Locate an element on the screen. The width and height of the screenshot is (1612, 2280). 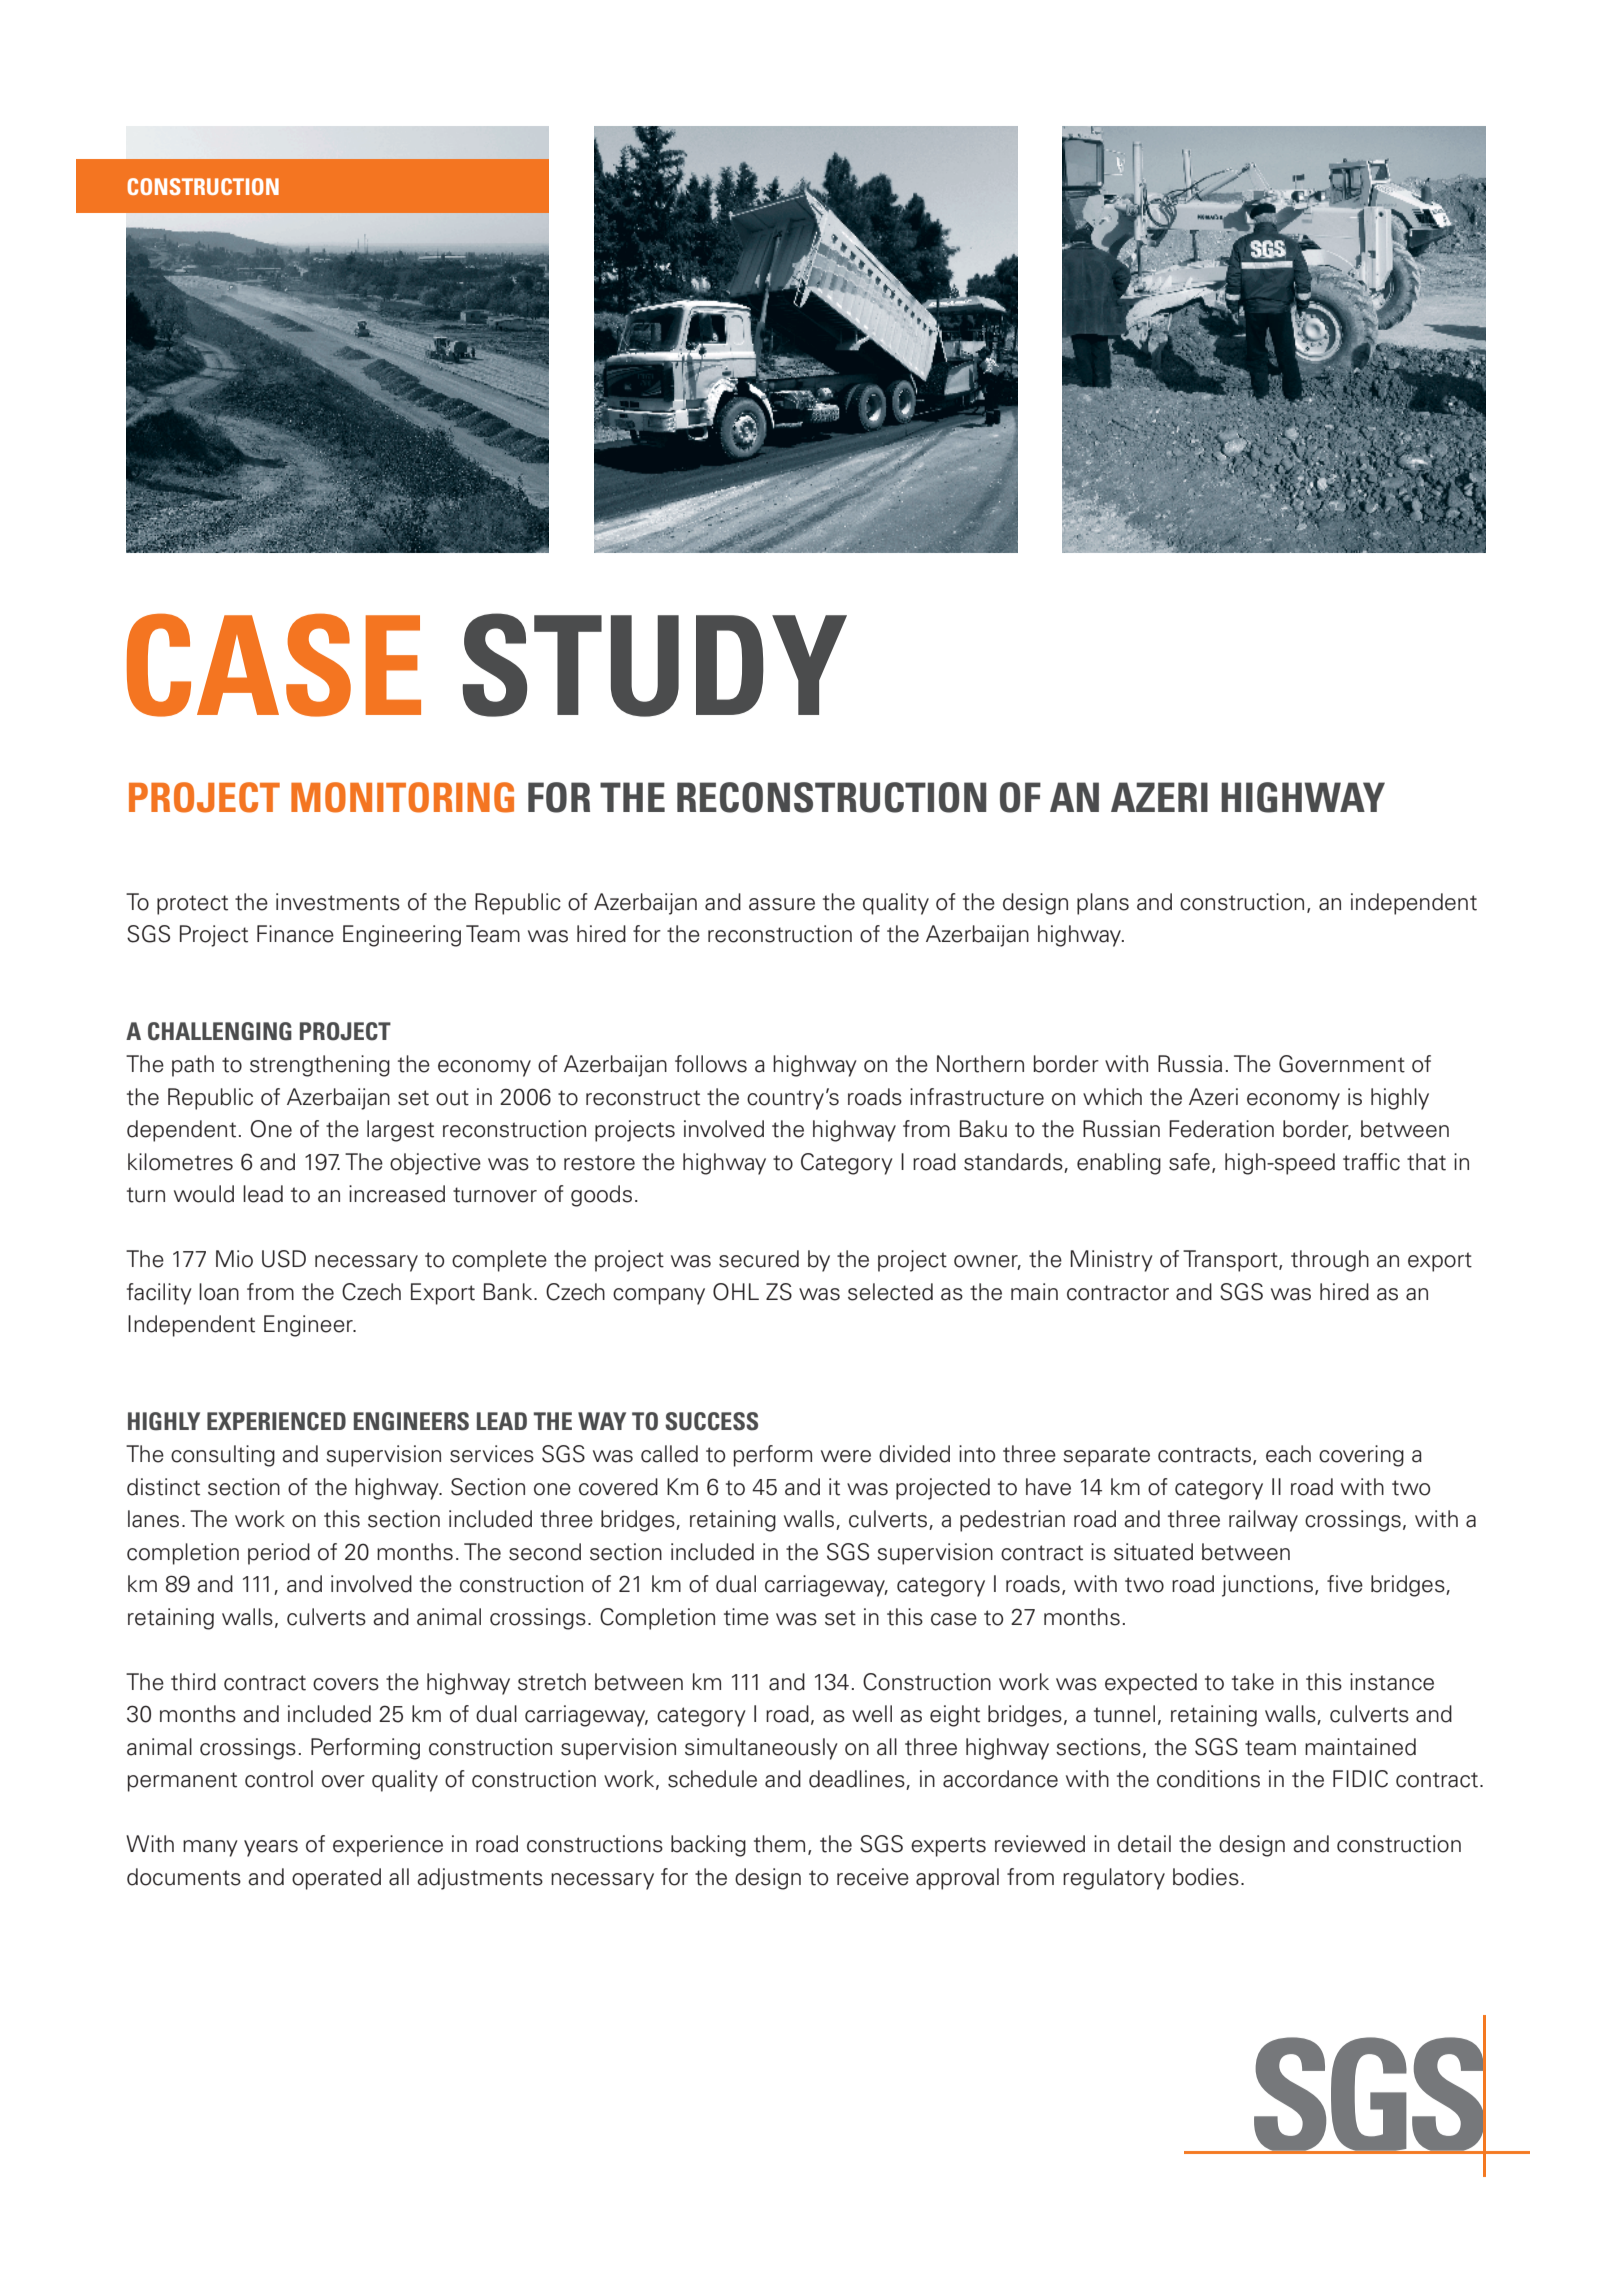
years is located at coordinates (271, 1848).
